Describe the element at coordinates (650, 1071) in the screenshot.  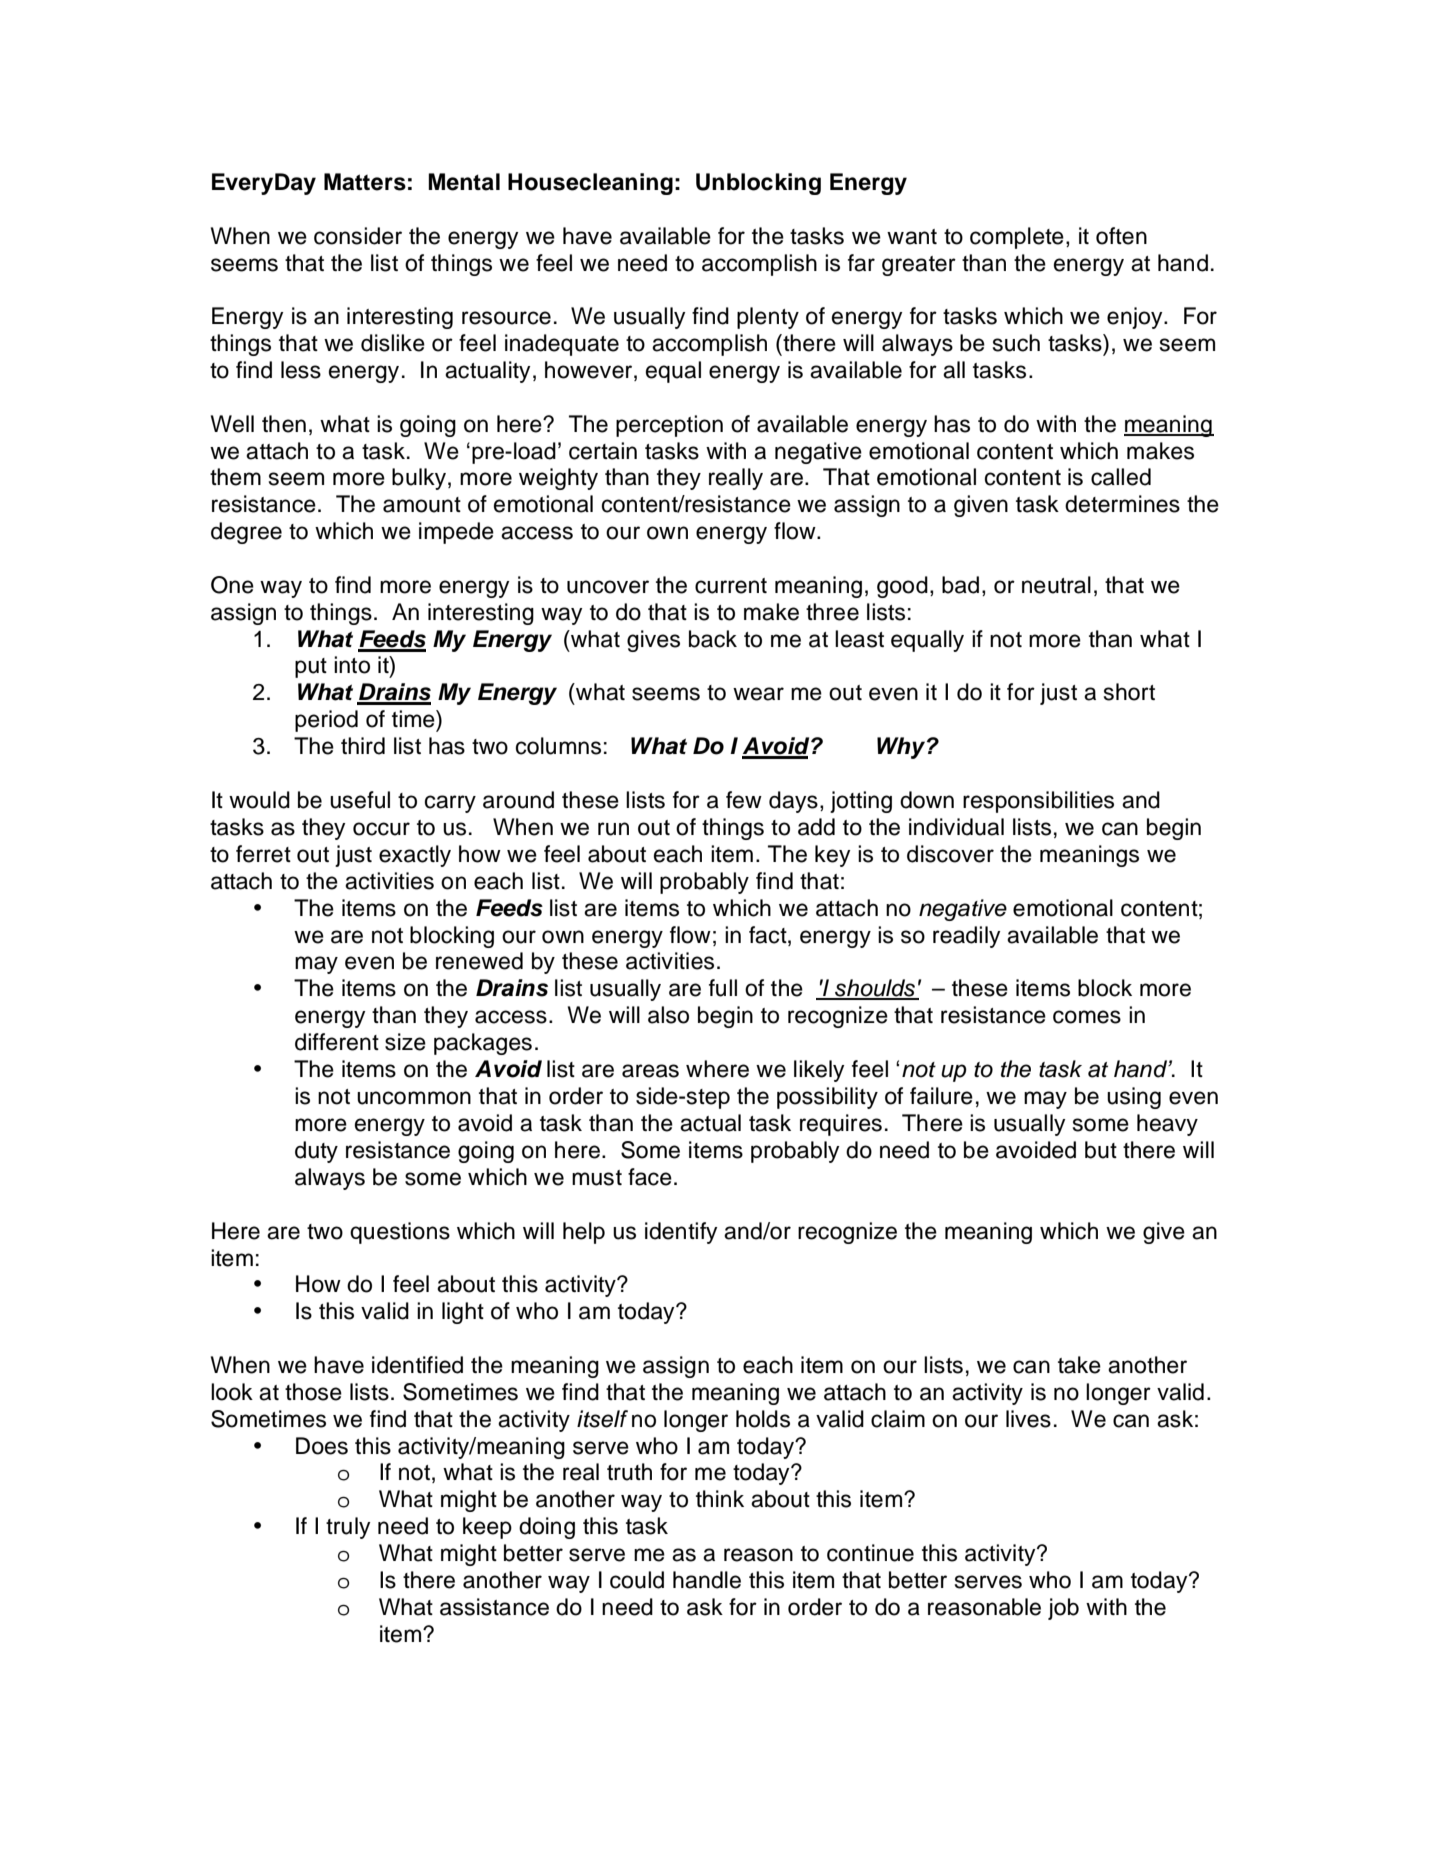
I see `areas` at that location.
